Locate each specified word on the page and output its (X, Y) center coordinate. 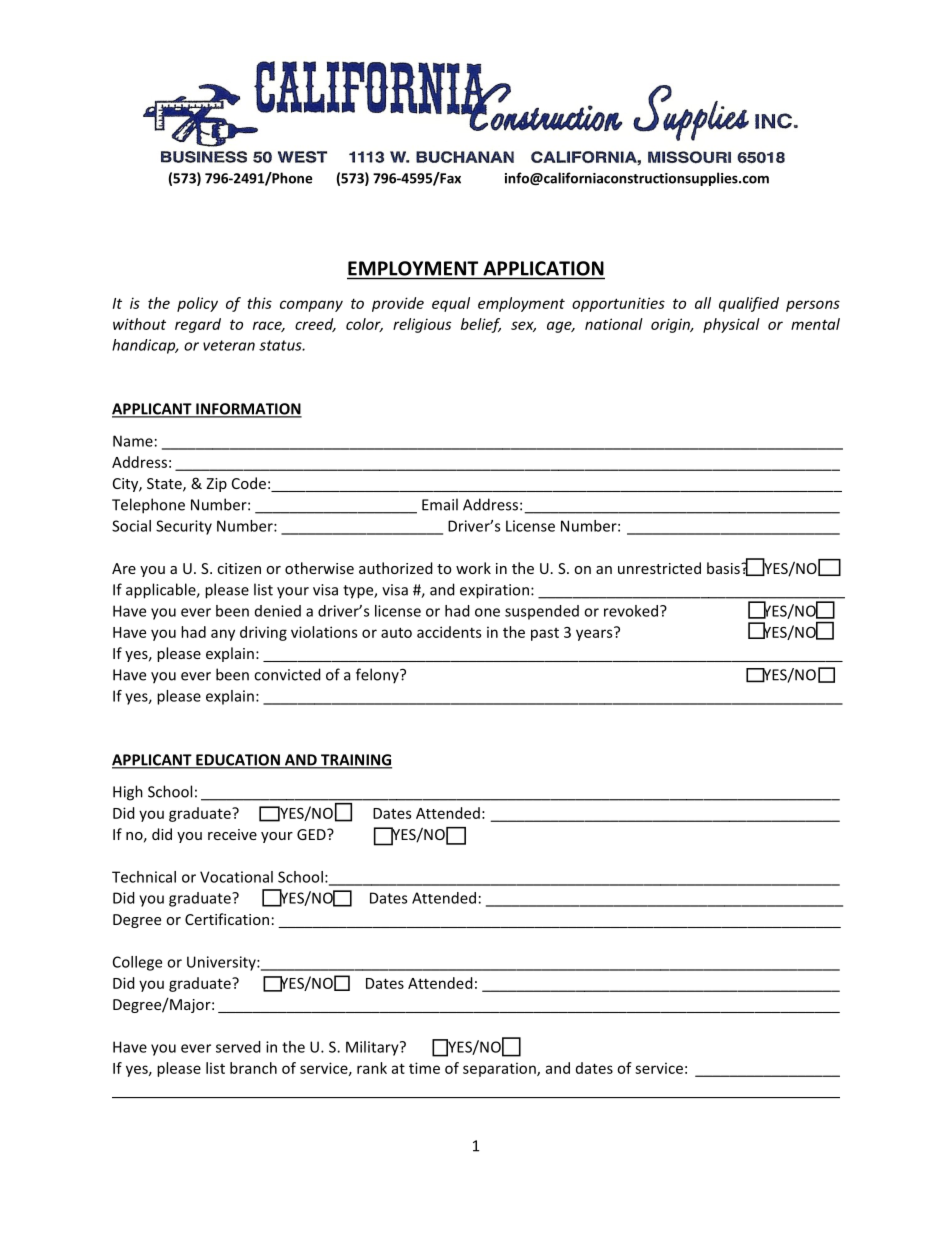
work (473, 568)
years (595, 634)
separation (500, 1069)
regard (198, 325)
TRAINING (355, 761)
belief (481, 325)
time (424, 1068)
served (238, 1047)
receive (232, 834)
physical (731, 325)
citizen (239, 568)
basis (724, 568)
